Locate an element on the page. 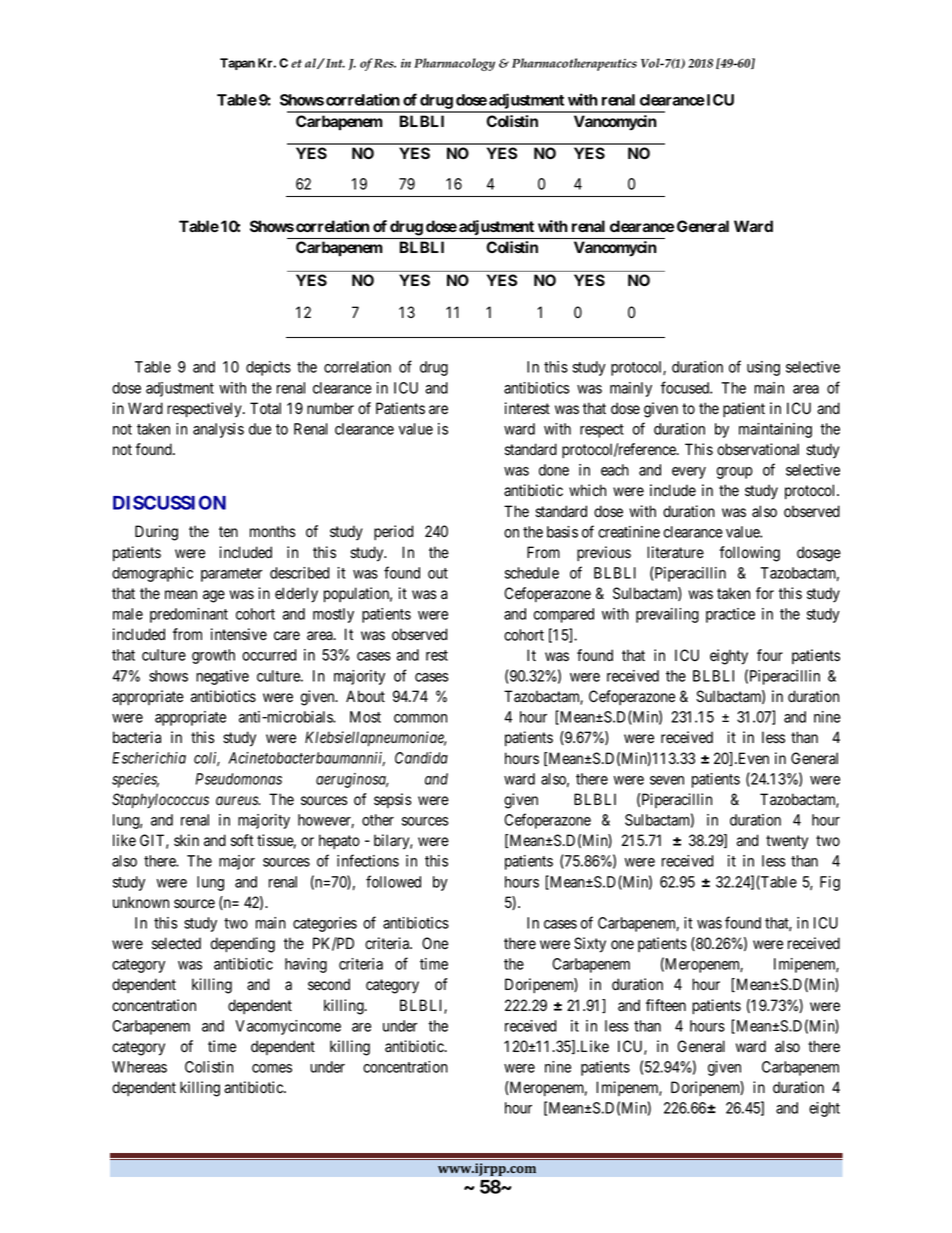  using is located at coordinates (763, 368).
